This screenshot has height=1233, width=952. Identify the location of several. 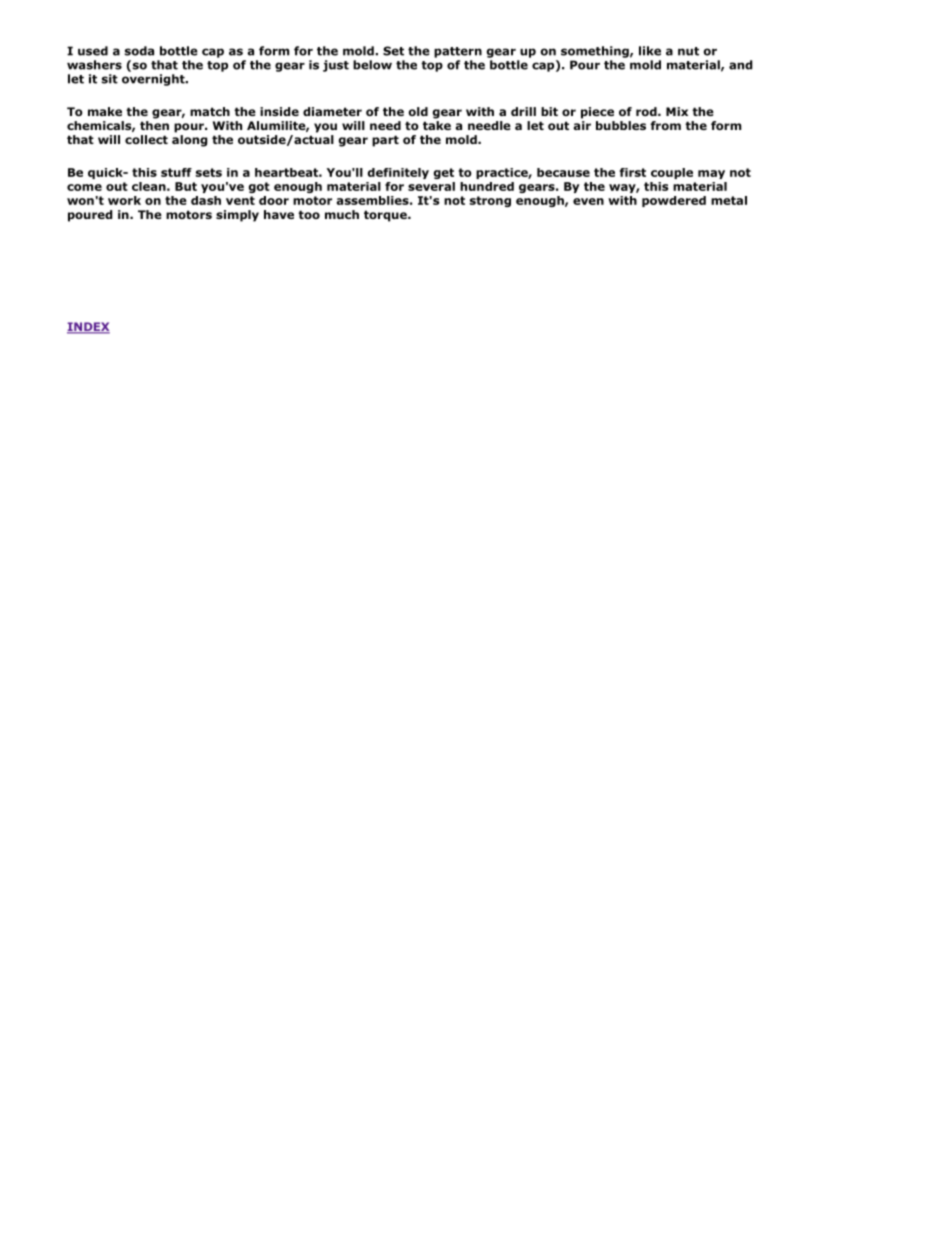
(431, 186).
